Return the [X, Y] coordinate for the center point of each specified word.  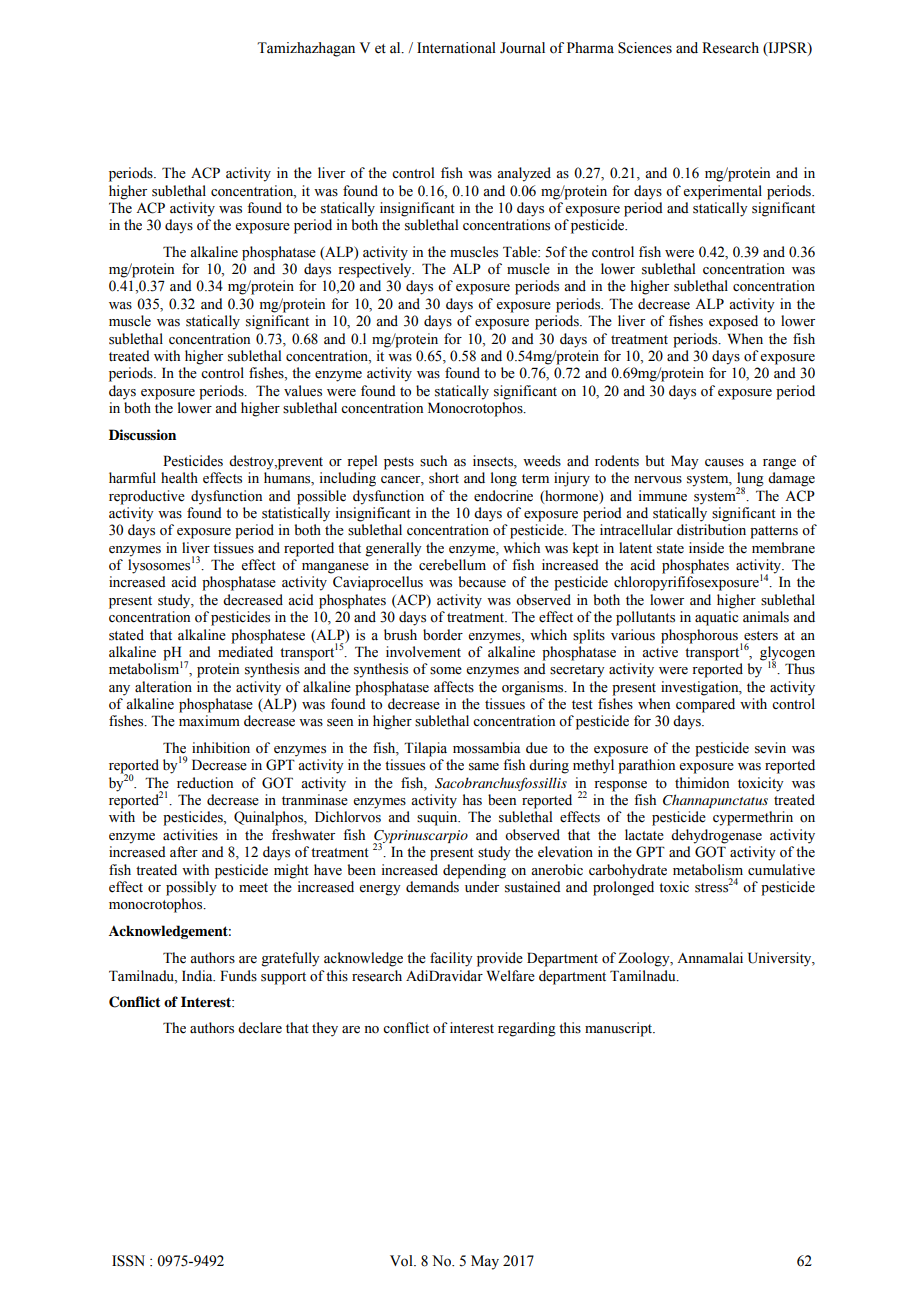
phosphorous [699, 636]
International [456, 48]
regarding [527, 1029]
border [443, 635]
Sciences [645, 48]
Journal [522, 48]
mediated [245, 652]
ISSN [128, 1261]
